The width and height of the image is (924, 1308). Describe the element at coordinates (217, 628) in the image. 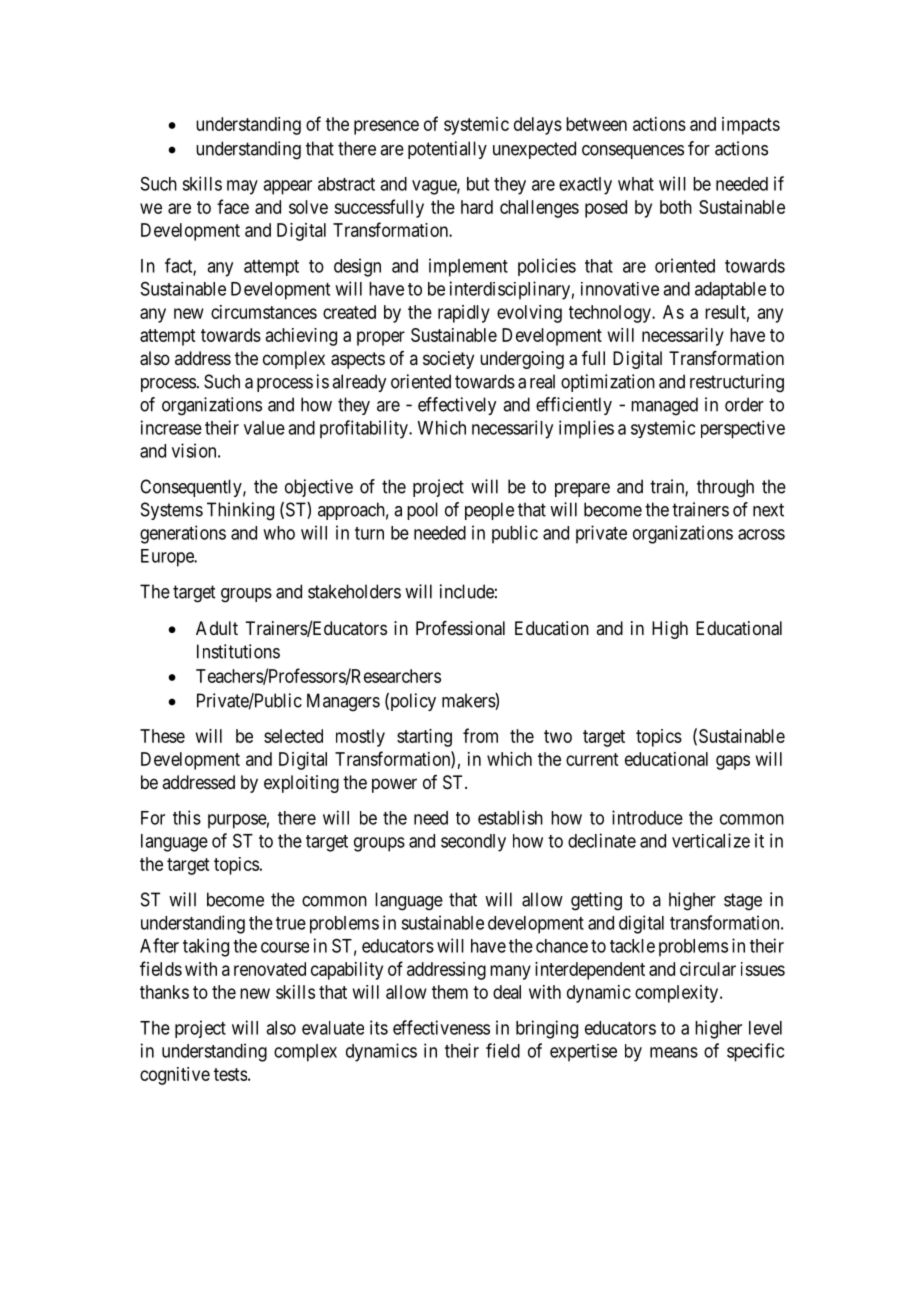

I see `Adult` at that location.
